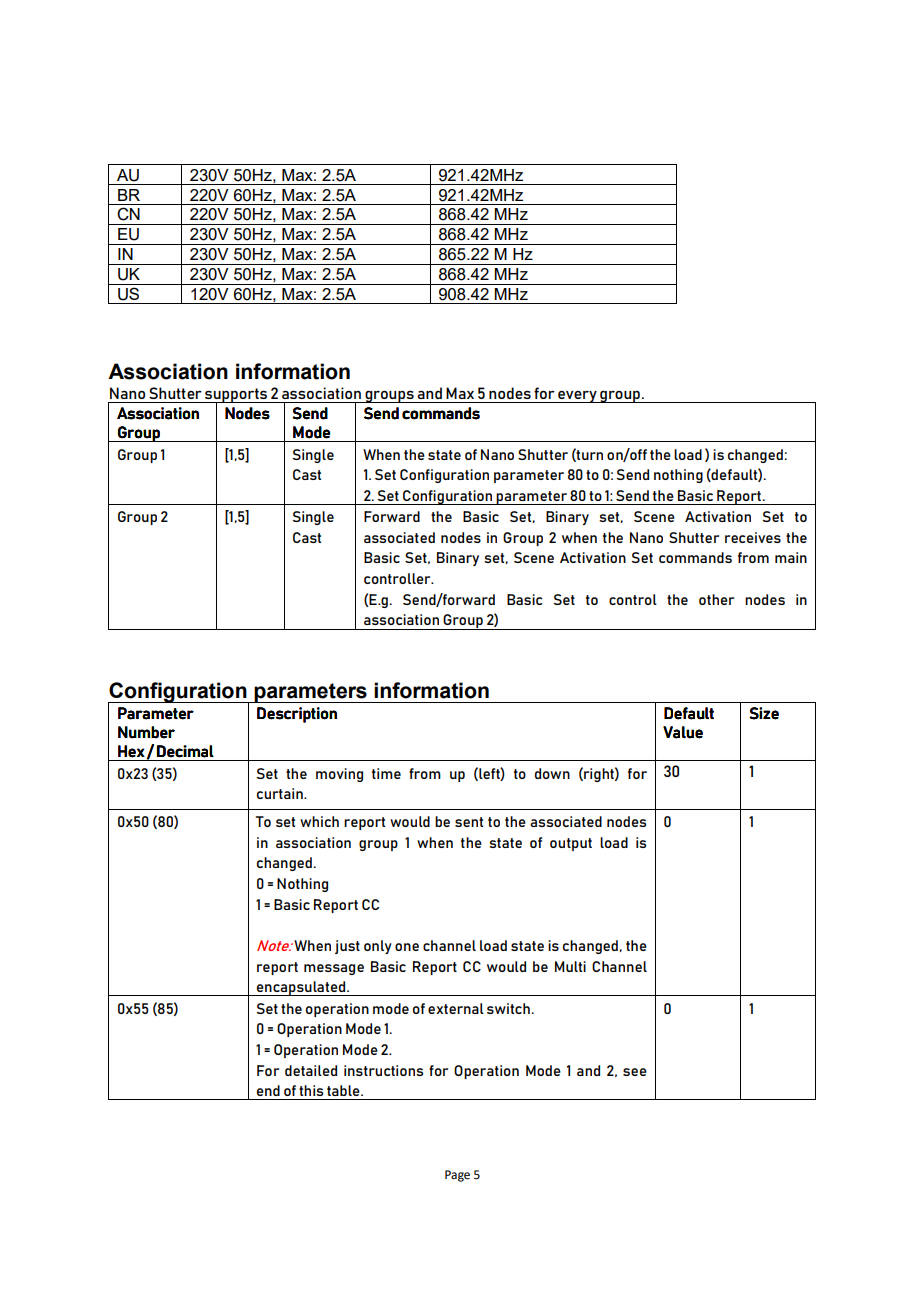 Image resolution: width=924 pixels, height=1308 pixels. I want to click on other, so click(716, 599).
